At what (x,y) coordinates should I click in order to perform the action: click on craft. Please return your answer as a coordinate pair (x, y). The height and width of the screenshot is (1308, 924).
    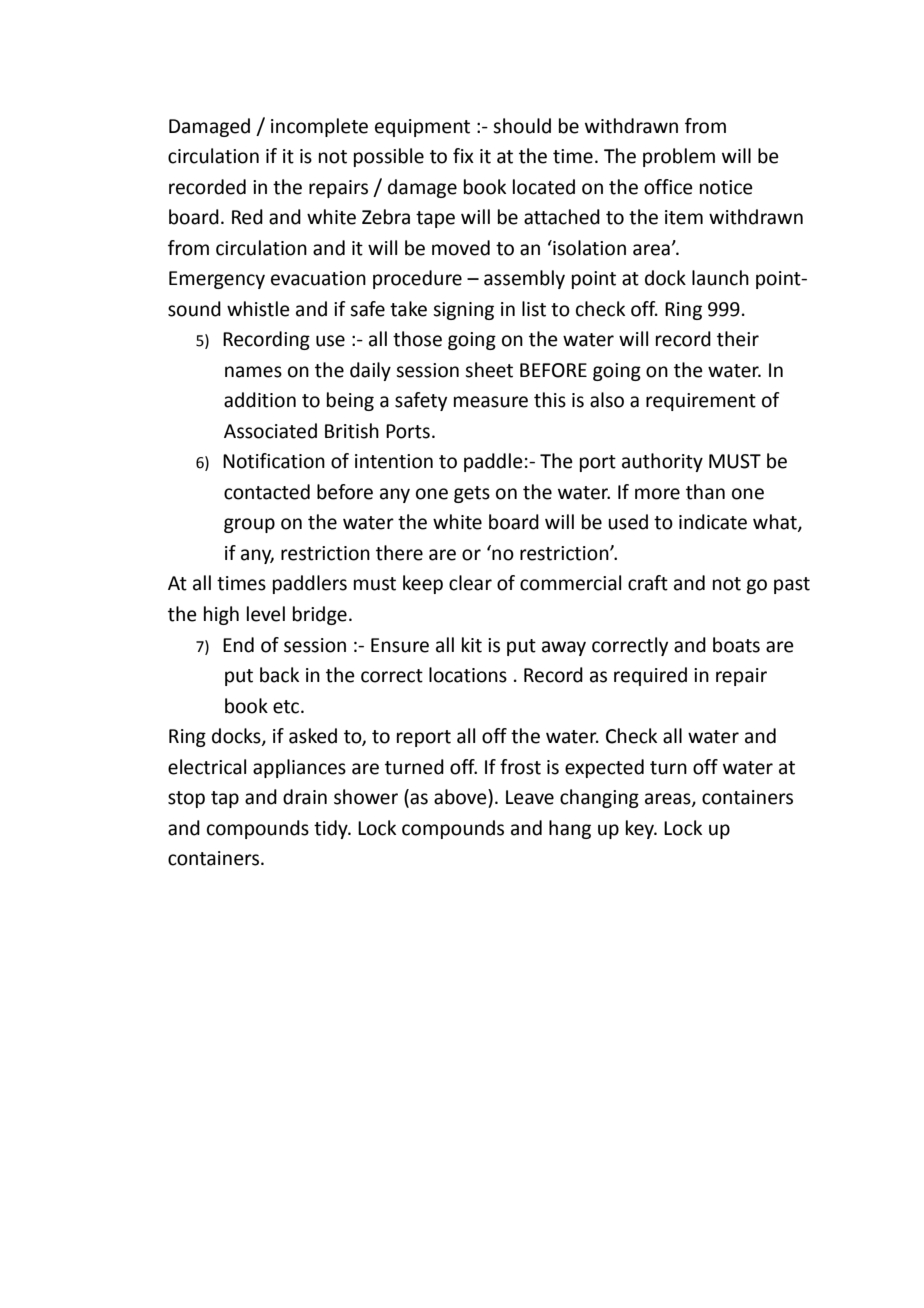
    Looking at the image, I should click on (648, 583).
